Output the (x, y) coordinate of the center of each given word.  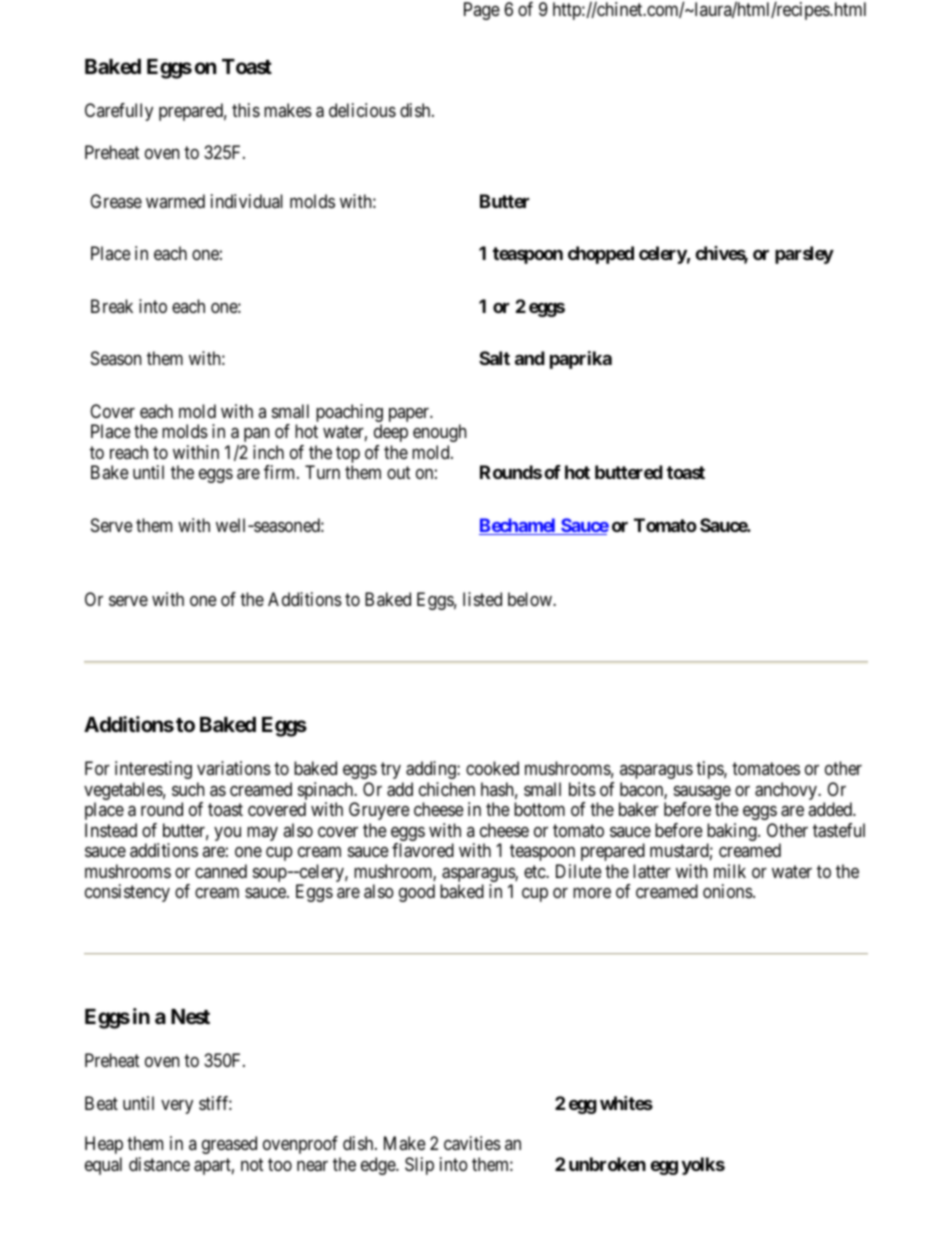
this (246, 110)
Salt (494, 358)
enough (439, 433)
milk (730, 871)
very (177, 1106)
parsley (804, 255)
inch (268, 452)
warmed (175, 201)
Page (482, 11)
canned (221, 871)
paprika (581, 360)
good (417, 893)
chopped (601, 255)
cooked (492, 768)
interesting (153, 770)
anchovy (787, 791)
